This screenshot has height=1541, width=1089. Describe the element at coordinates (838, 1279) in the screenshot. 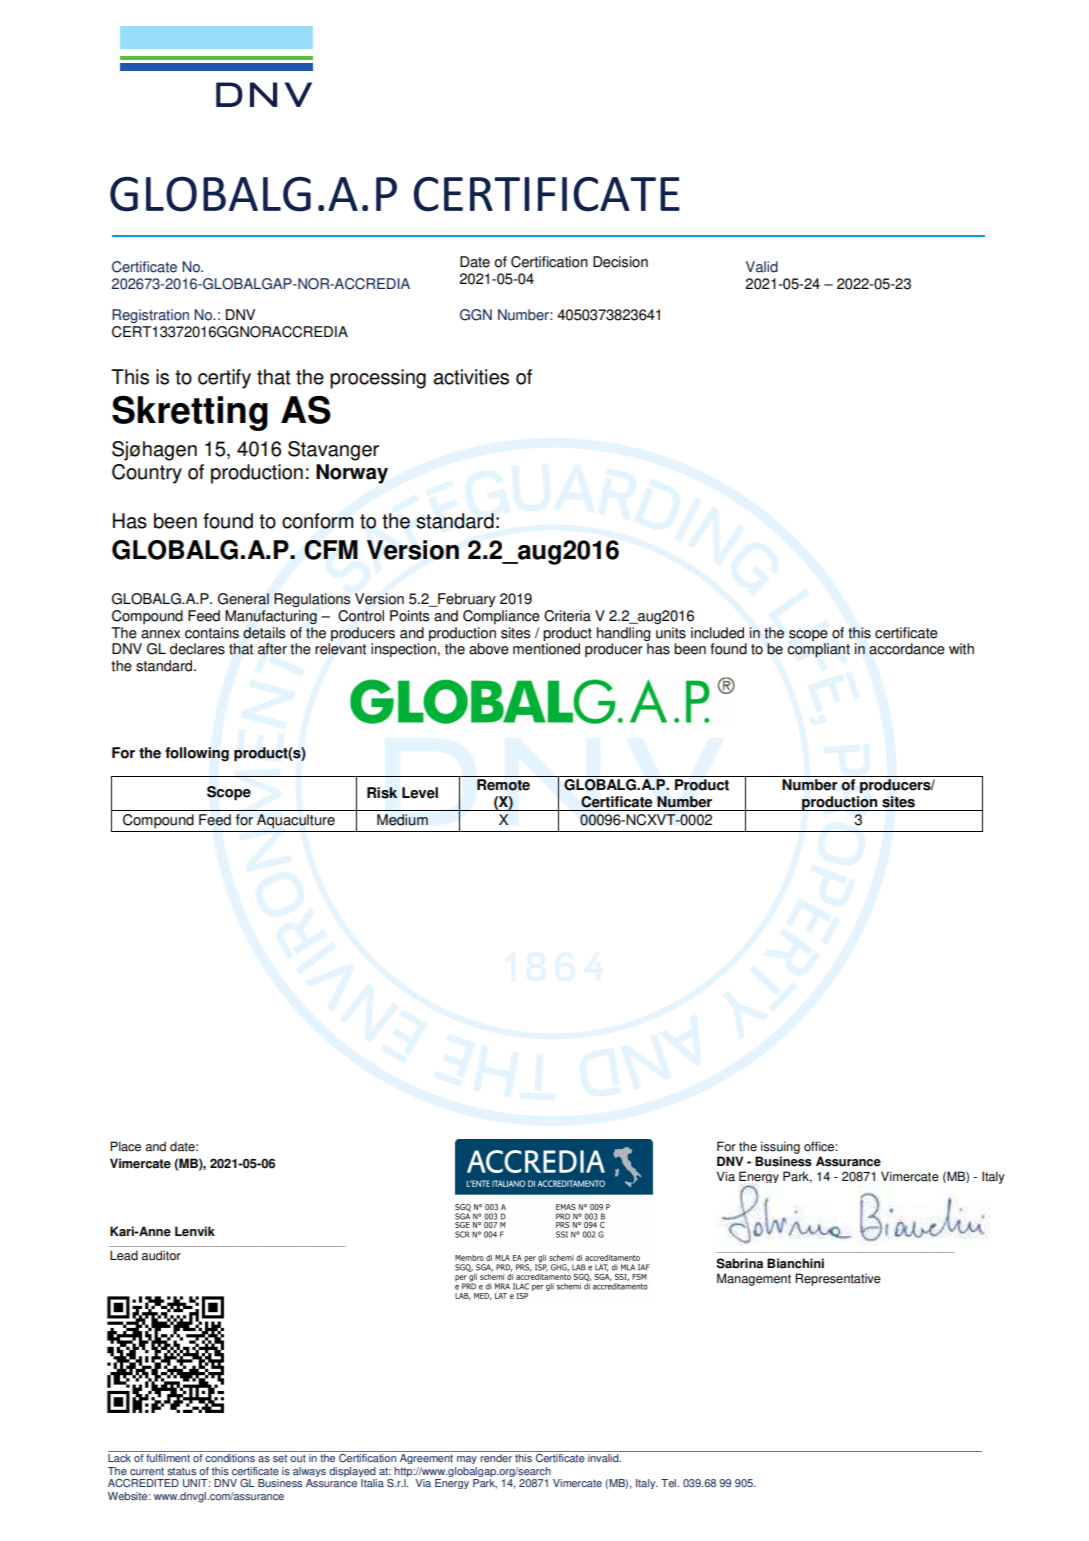

I see `Representative` at that location.
